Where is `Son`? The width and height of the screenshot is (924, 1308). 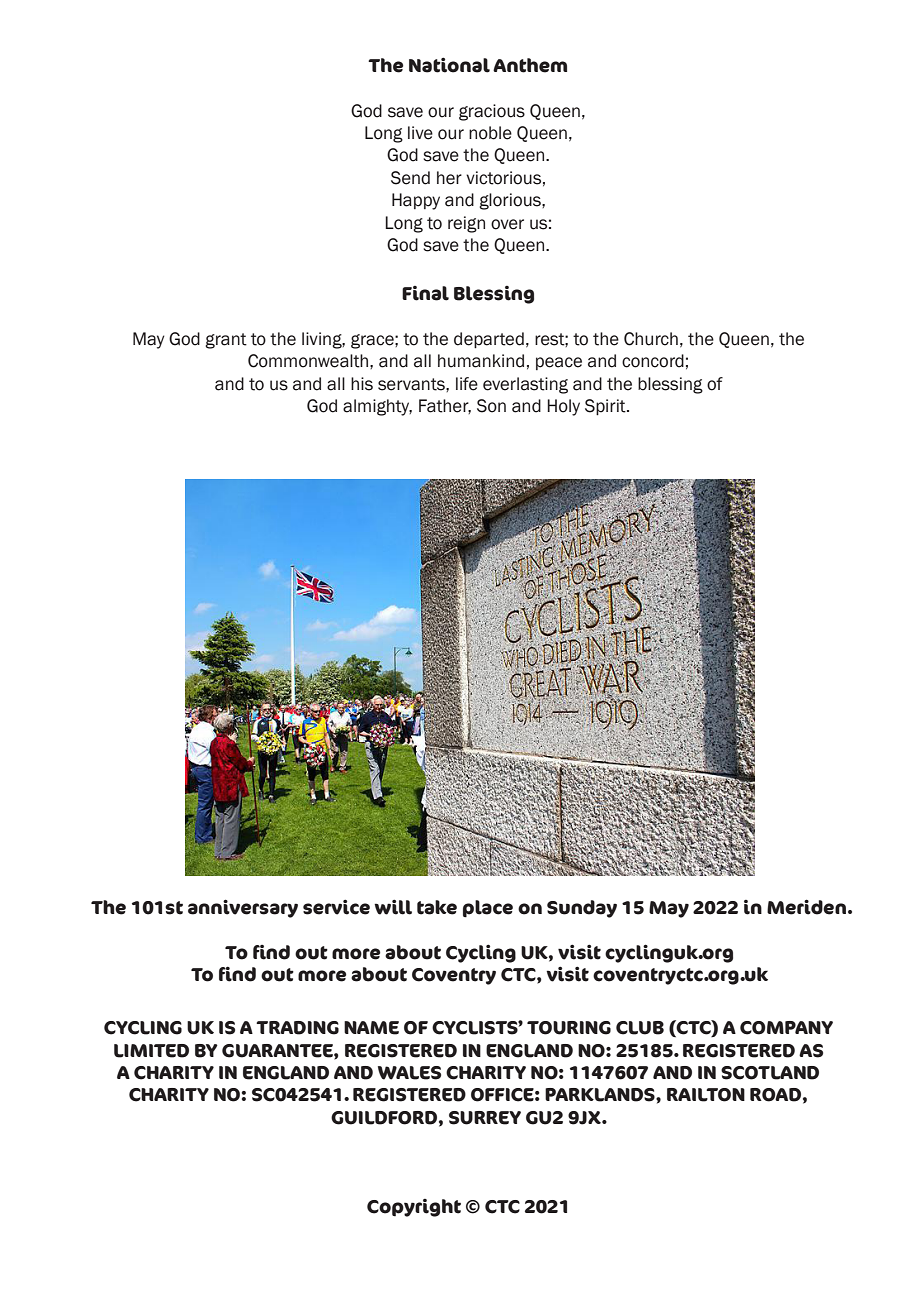 Son is located at coordinates (491, 406).
